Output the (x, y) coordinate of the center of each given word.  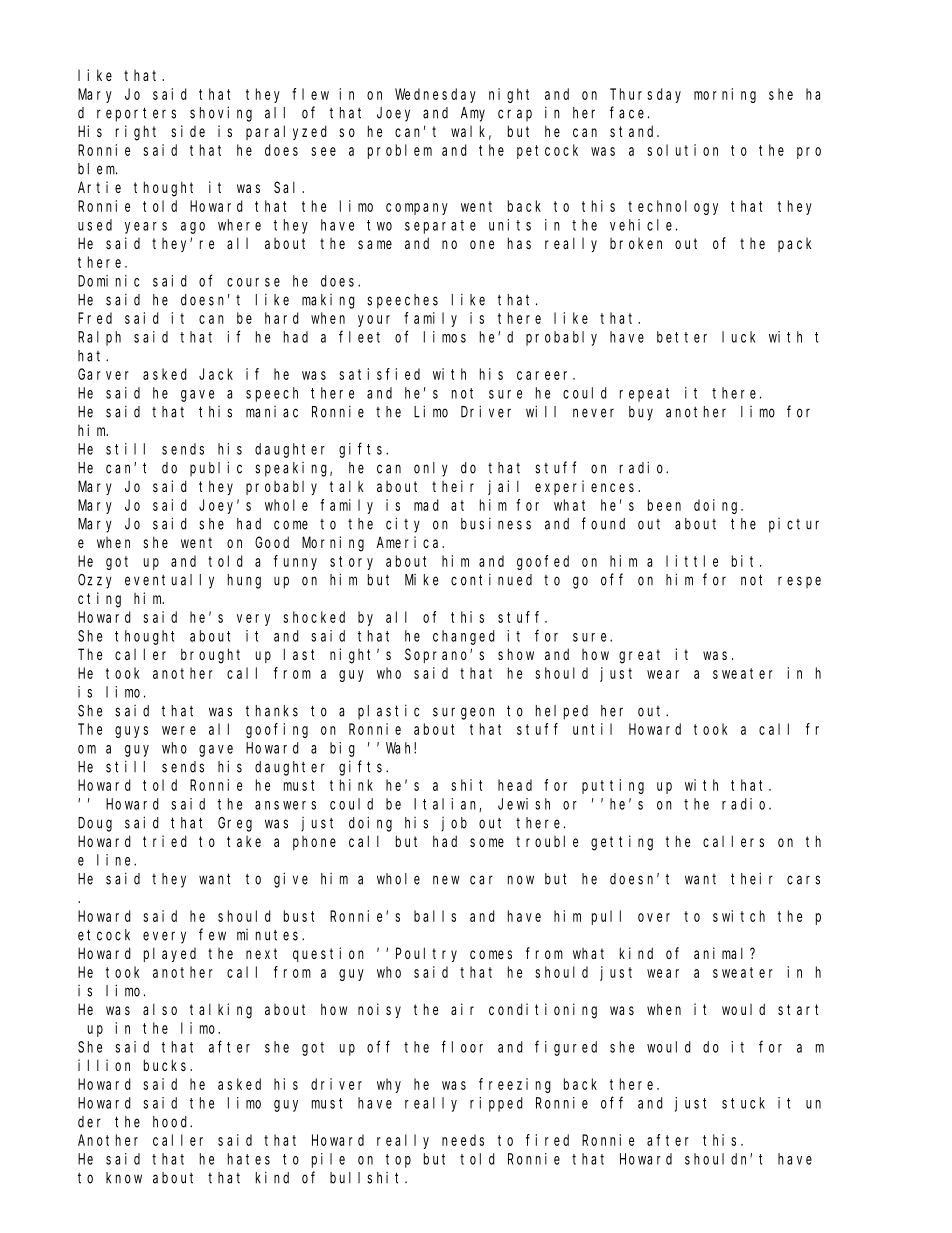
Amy (473, 114)
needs (463, 1140)
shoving (221, 114)
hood (172, 1122)
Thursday (645, 95)
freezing (515, 1085)
